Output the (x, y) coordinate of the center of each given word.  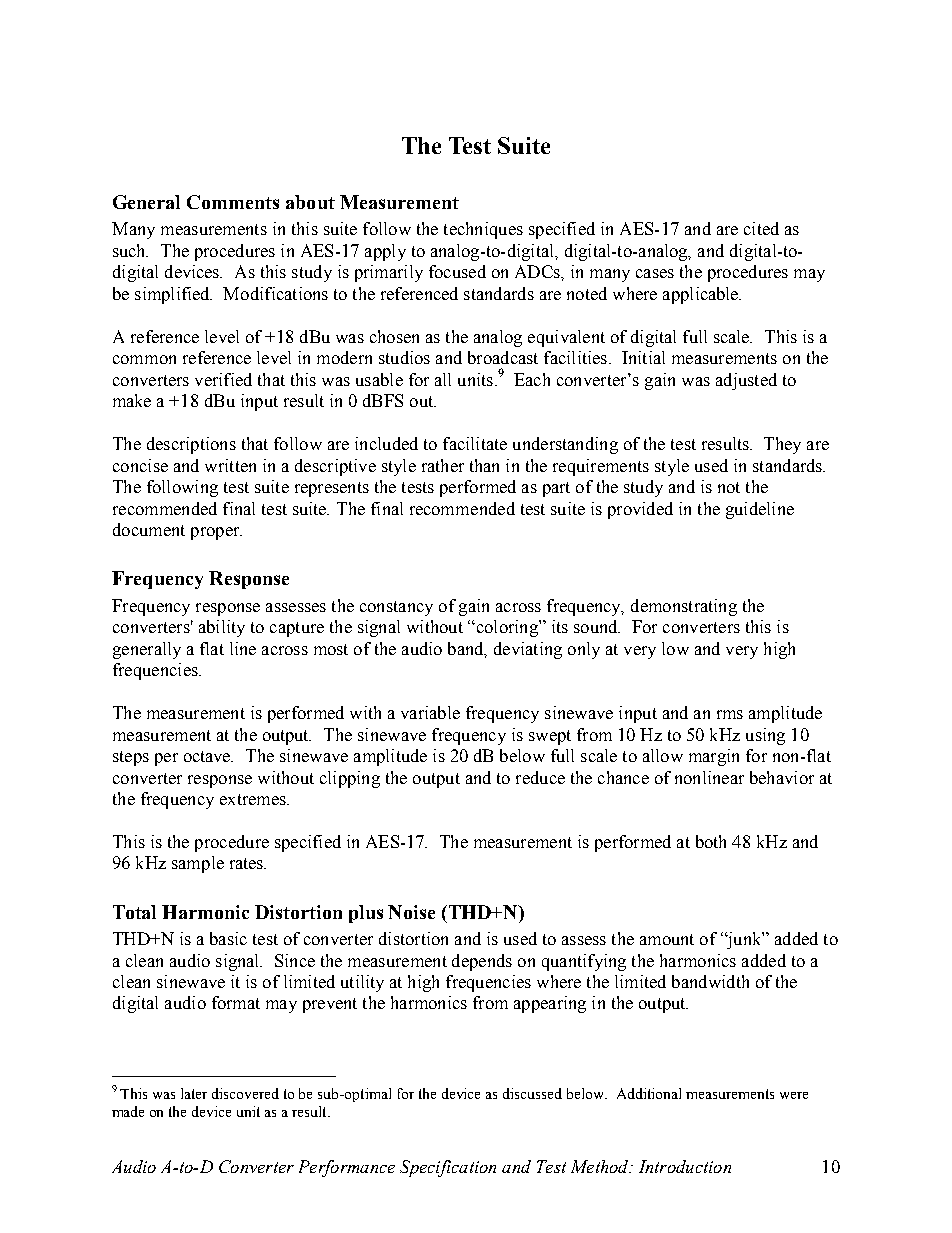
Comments (233, 202)
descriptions (191, 445)
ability (222, 628)
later (194, 1093)
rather (443, 465)
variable (430, 712)
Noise (411, 912)
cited (761, 228)
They (782, 445)
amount (667, 939)
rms (730, 714)
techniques (483, 230)
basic (228, 938)
